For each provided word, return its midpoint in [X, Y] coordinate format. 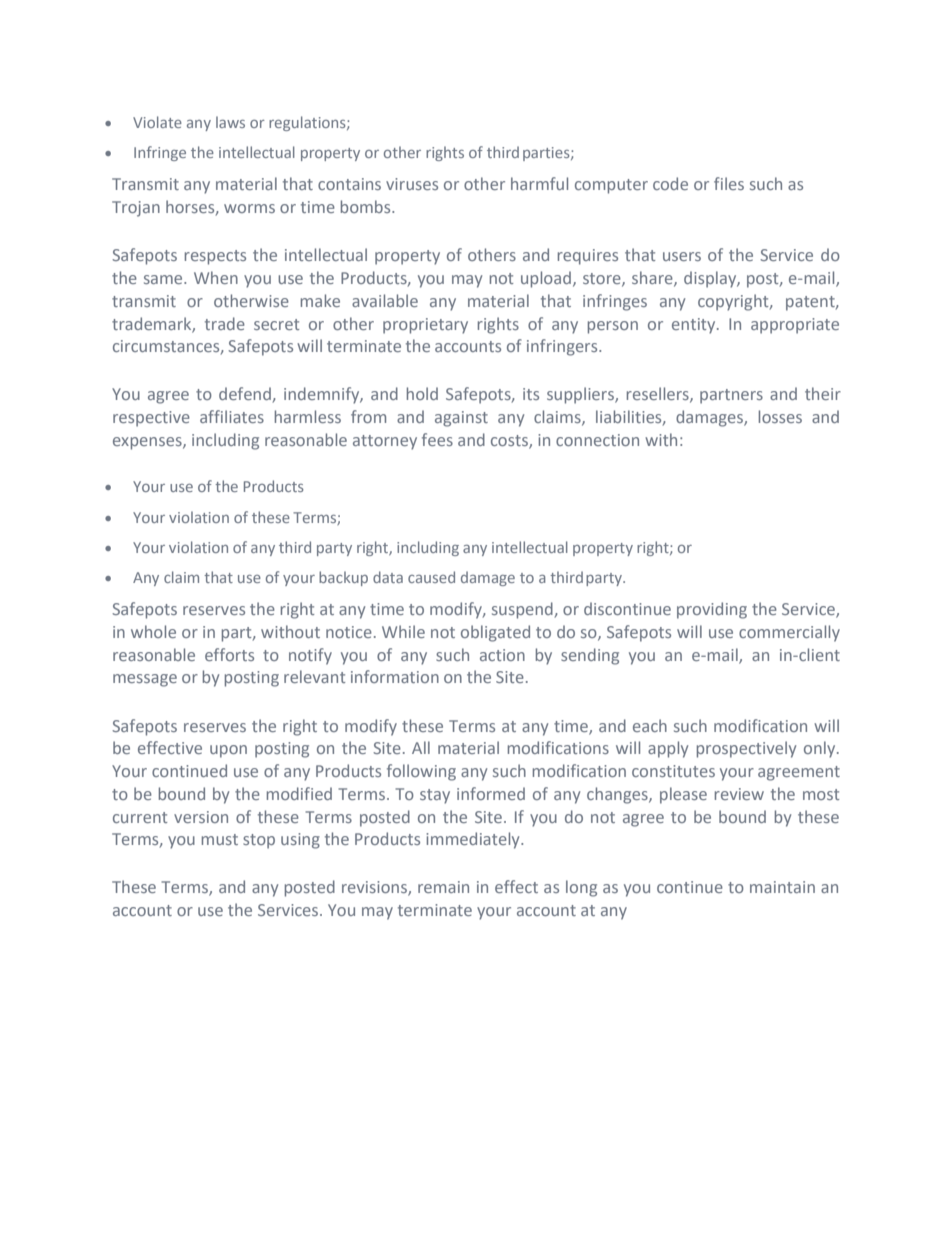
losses [780, 416]
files [729, 183]
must [220, 839]
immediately [474, 840]
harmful [539, 183]
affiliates [232, 416]
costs [510, 442]
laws [230, 122]
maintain [782, 887]
